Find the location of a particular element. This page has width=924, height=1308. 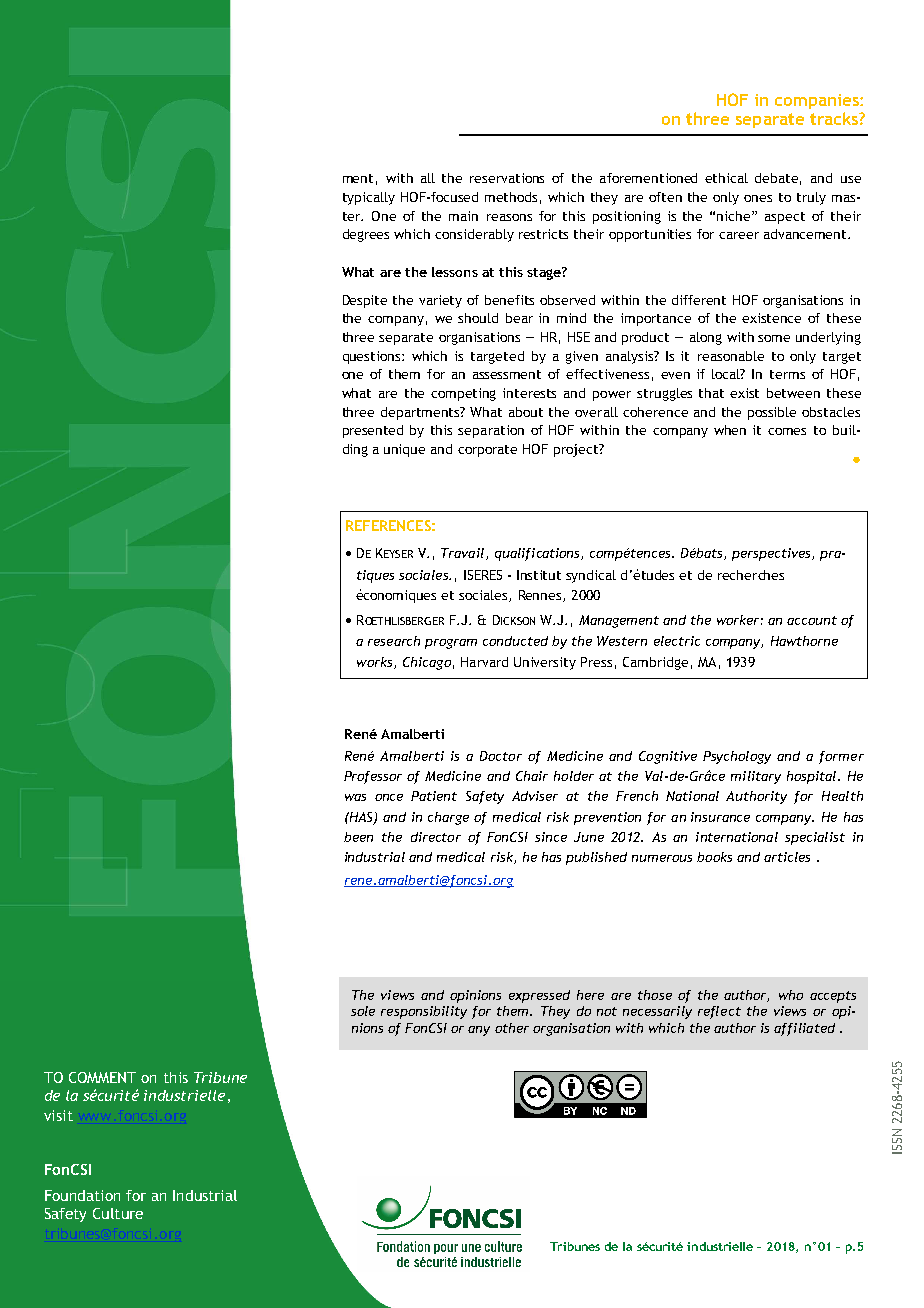

reservations is located at coordinates (507, 178).
